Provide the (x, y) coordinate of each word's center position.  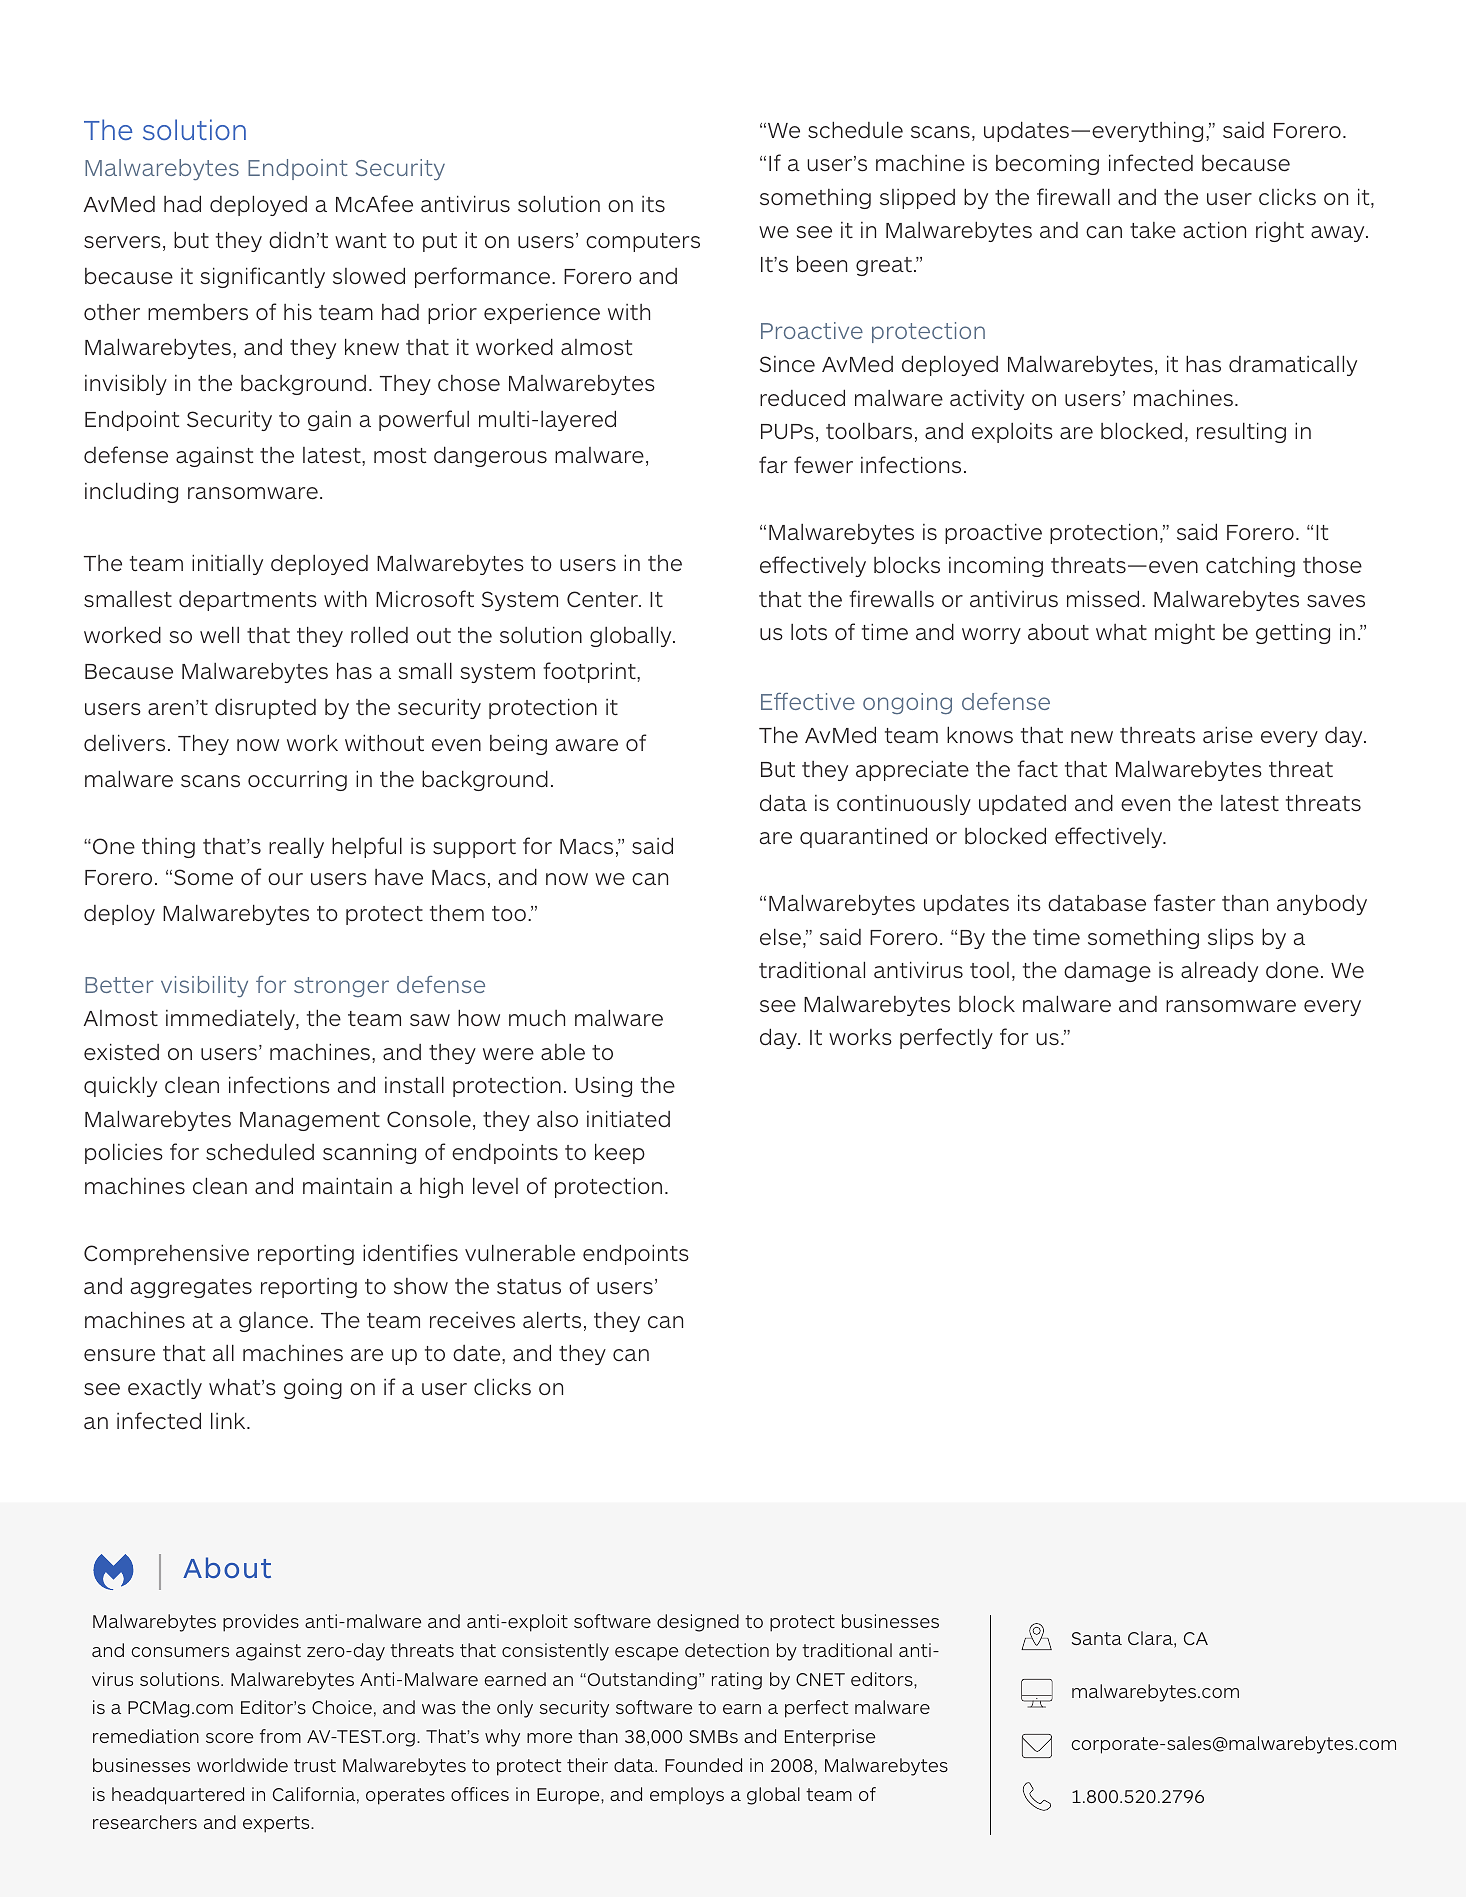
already (1219, 971)
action (1214, 230)
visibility (204, 986)
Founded (703, 1765)
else (780, 936)
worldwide (242, 1765)
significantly (263, 277)
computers (643, 242)
